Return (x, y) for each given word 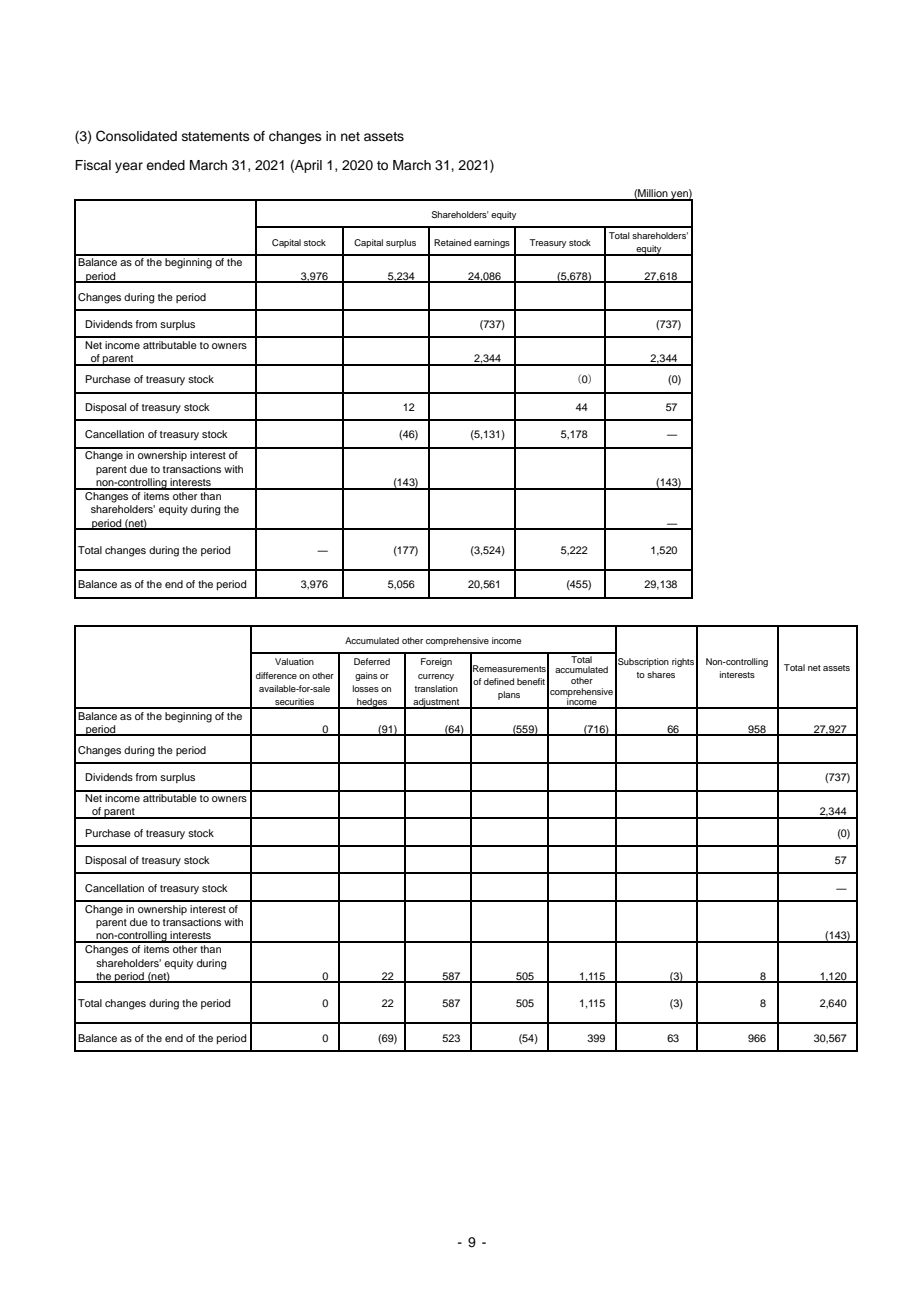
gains (366, 676)
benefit (531, 681)
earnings (492, 243)
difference (276, 675)
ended (165, 165)
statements (216, 136)
